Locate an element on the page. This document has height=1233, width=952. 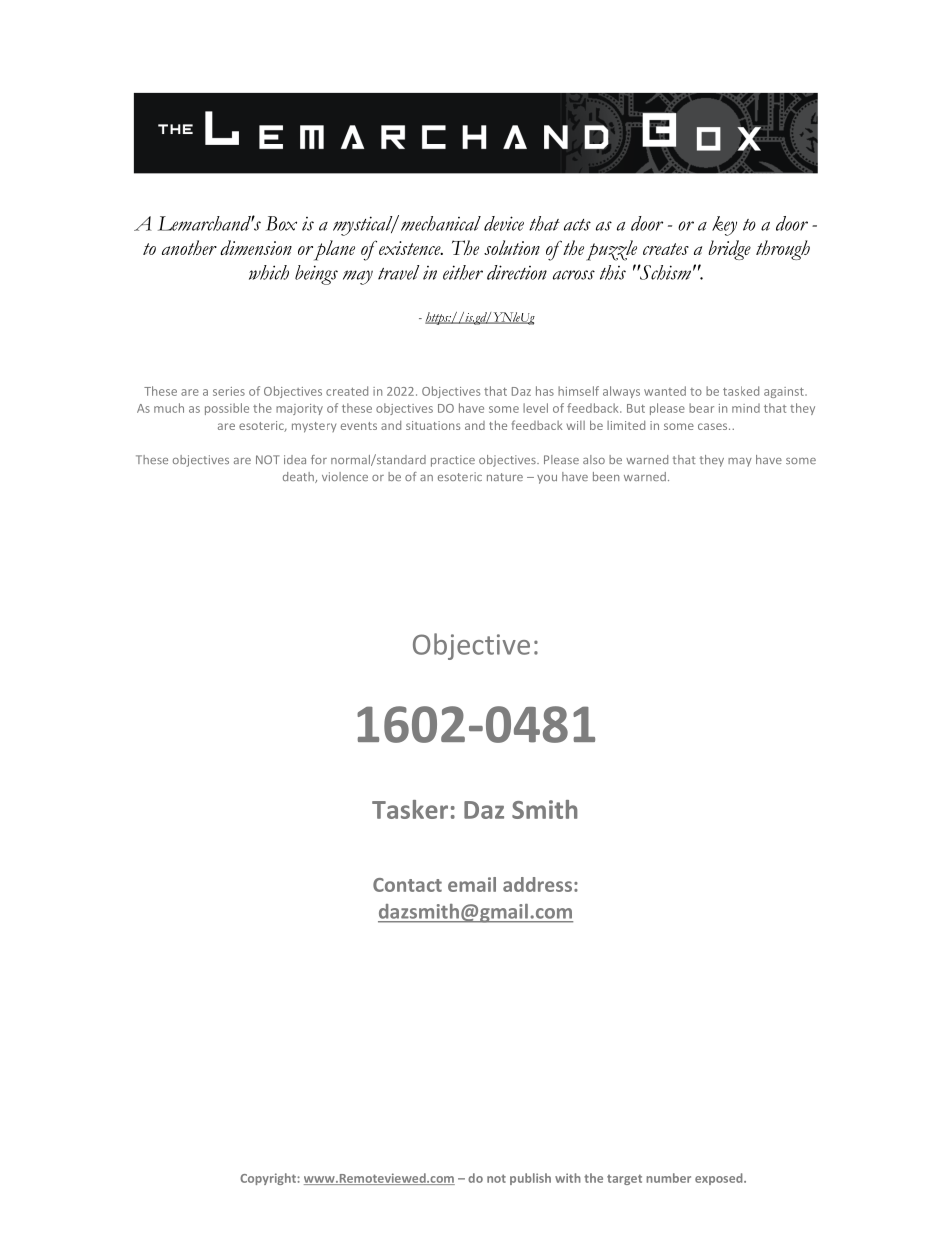
nature is located at coordinates (505, 477).
